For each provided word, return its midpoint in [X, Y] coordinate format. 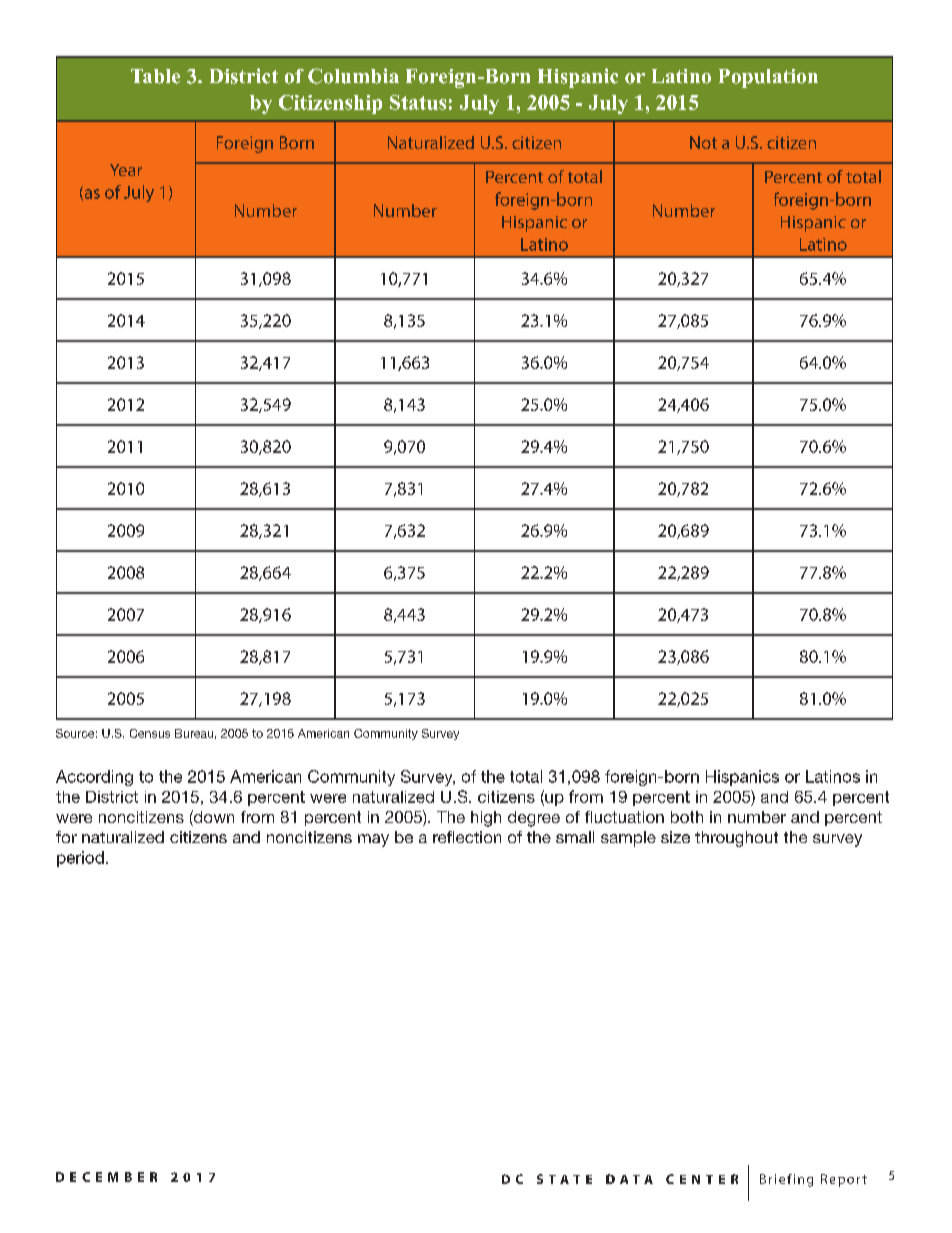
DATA [629, 1179]
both [687, 817]
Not [703, 142]
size [675, 837]
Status [418, 102]
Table [155, 76]
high [486, 819]
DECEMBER [106, 1177]
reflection [467, 837]
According [94, 778]
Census [150, 733]
